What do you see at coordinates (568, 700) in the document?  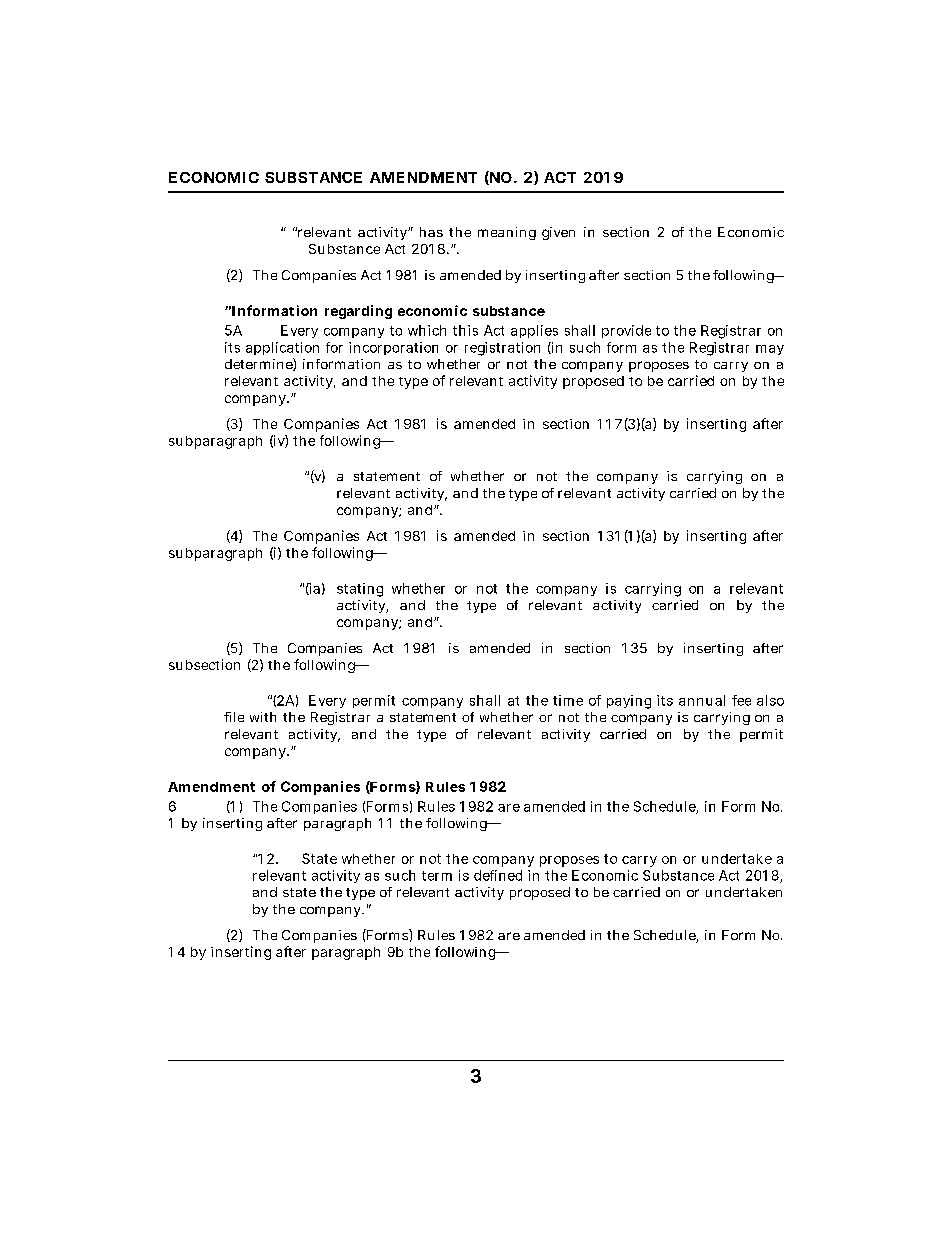 I see `time` at bounding box center [568, 700].
